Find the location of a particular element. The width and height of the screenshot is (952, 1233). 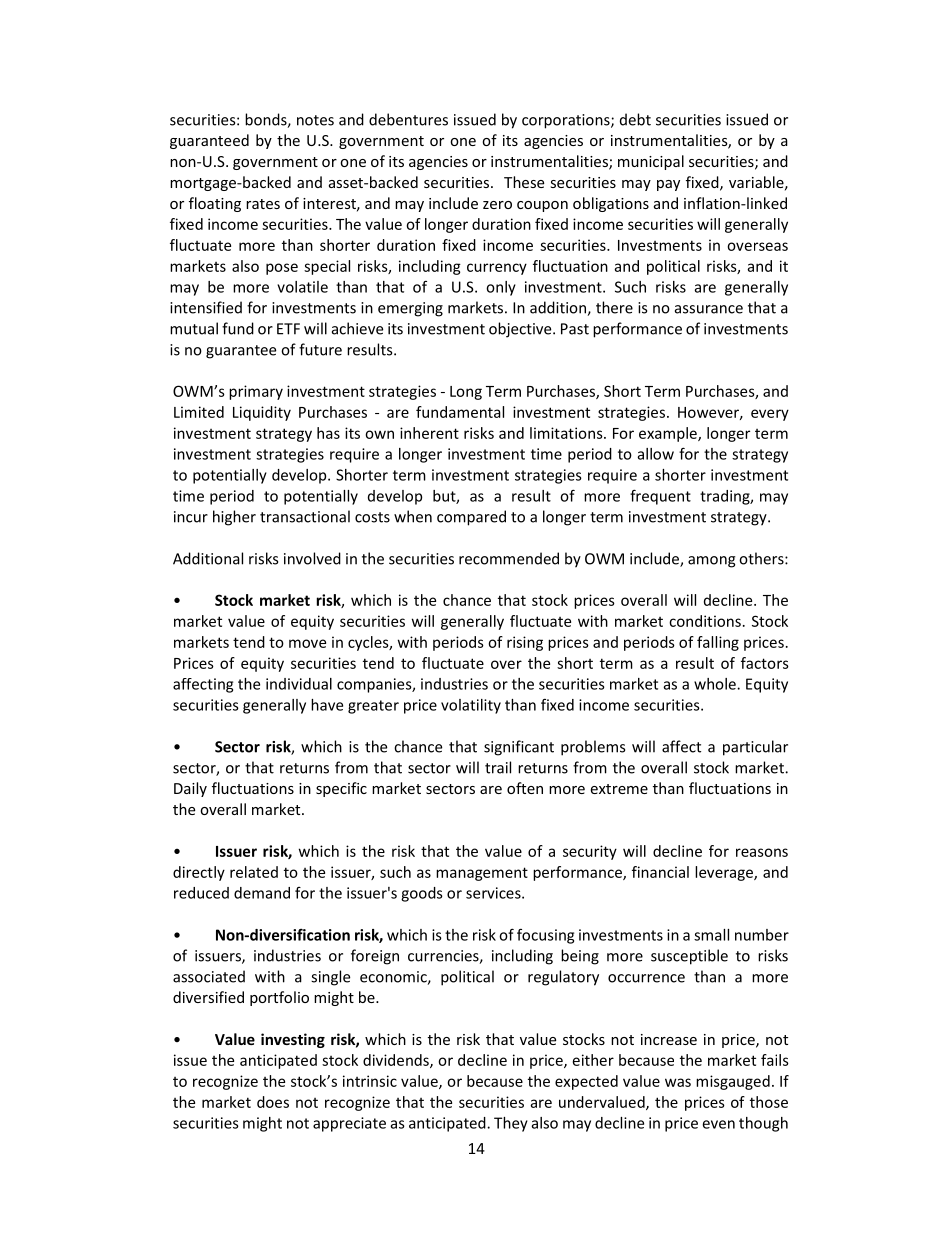

was is located at coordinates (678, 1082).
